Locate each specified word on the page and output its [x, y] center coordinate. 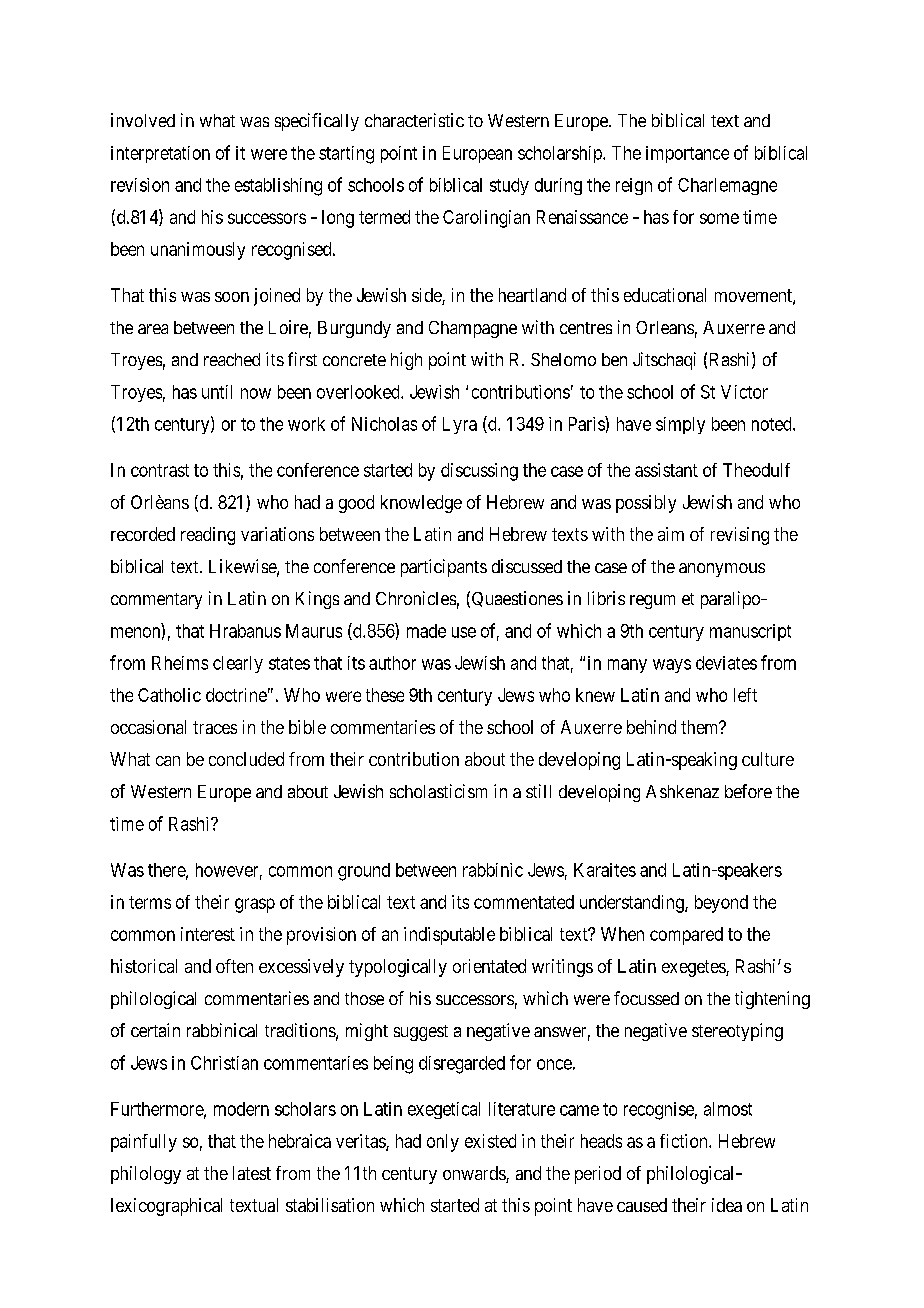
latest [252, 1173]
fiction [685, 1141]
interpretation [160, 154]
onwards [475, 1174]
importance [687, 154]
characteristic [414, 120]
